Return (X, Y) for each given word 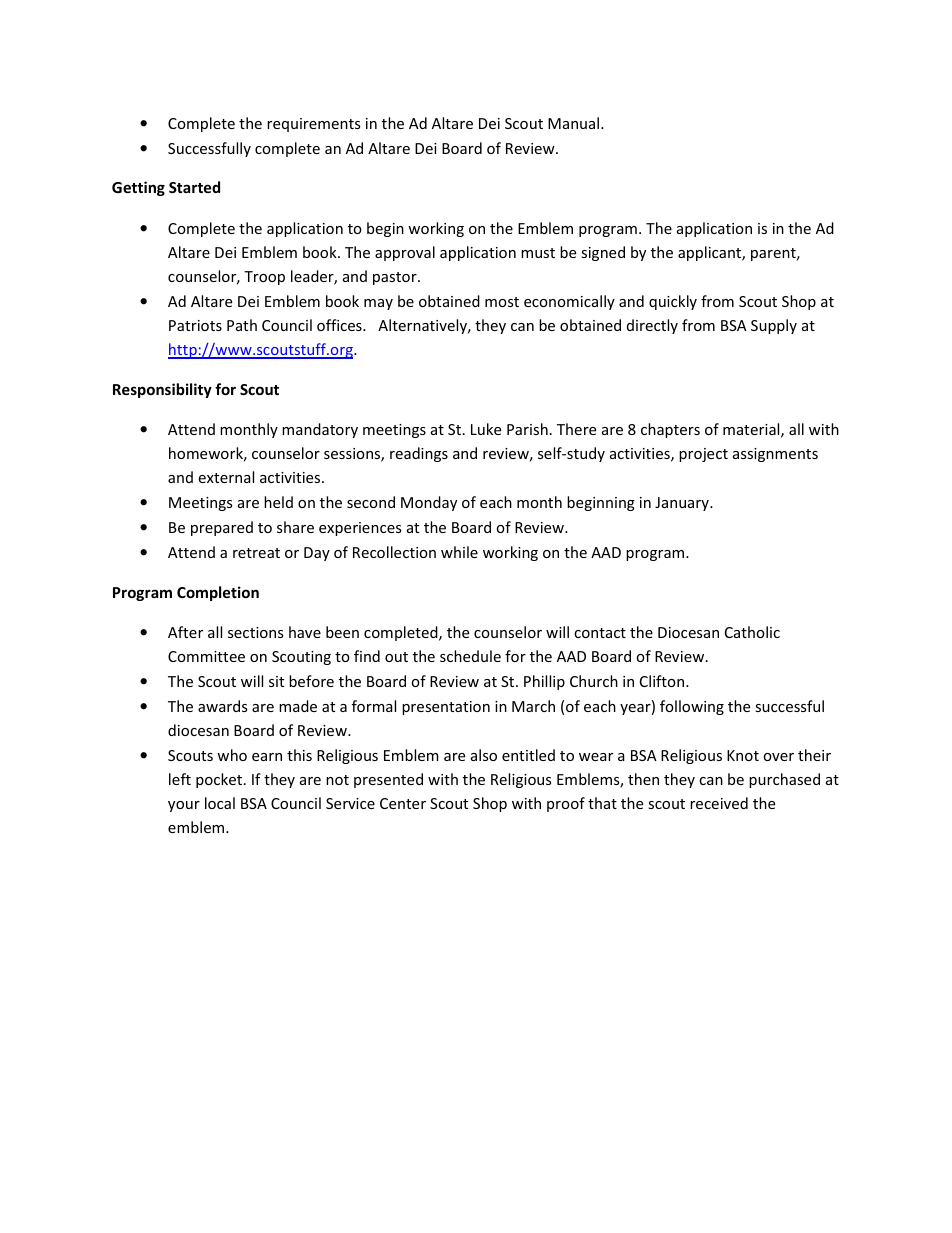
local (220, 803)
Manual (575, 123)
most (502, 302)
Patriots (195, 325)
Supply (774, 326)
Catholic (752, 632)
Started (194, 187)
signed (603, 253)
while (459, 552)
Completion (218, 593)
